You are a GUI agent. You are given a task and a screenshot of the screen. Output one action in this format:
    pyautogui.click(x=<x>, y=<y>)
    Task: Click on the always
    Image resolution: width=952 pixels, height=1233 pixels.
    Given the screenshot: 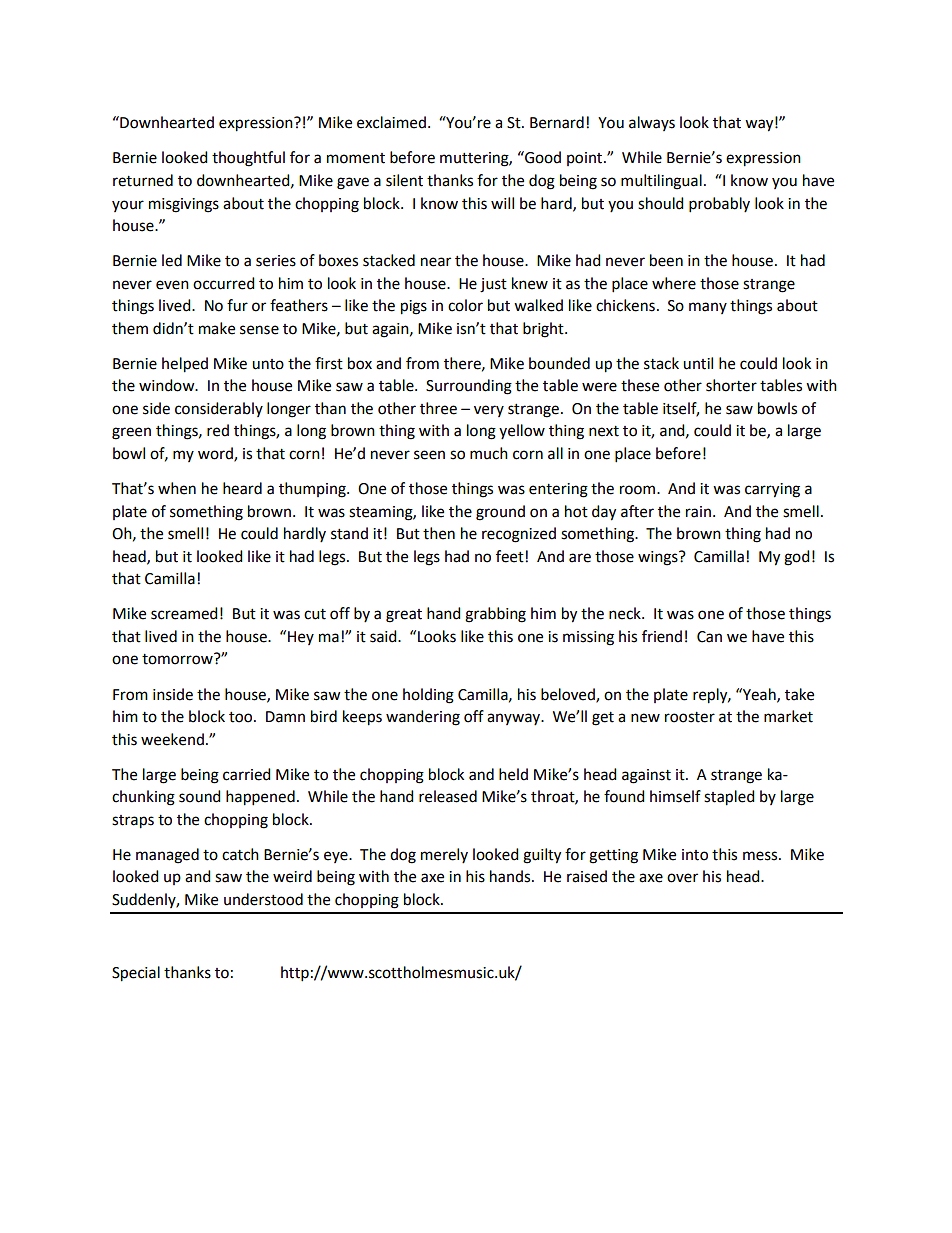 What is the action you would take?
    pyautogui.click(x=652, y=123)
